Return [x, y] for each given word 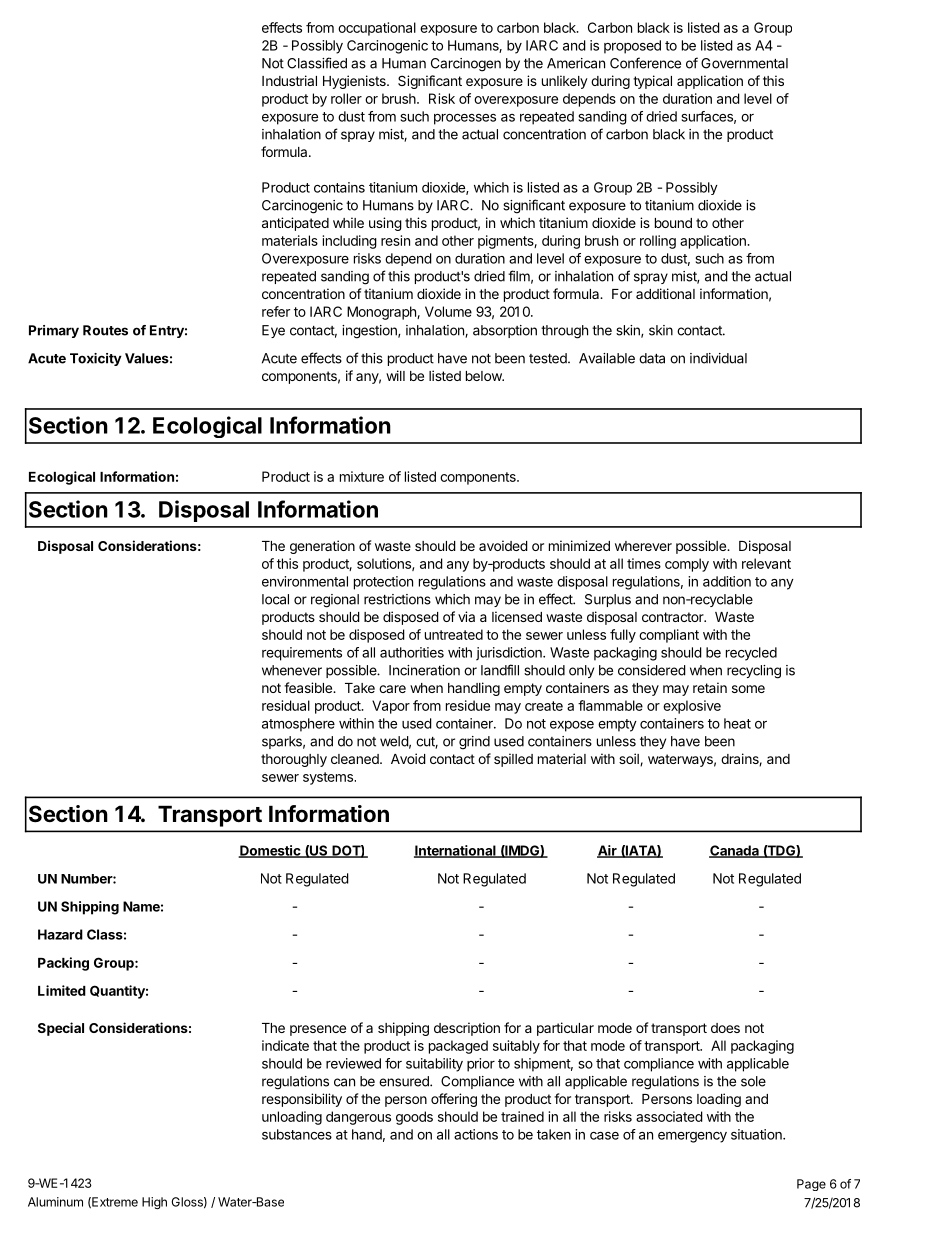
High [154, 1203]
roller [346, 98]
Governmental [744, 63]
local [275, 599]
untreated [454, 634]
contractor [674, 617]
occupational [377, 29]
